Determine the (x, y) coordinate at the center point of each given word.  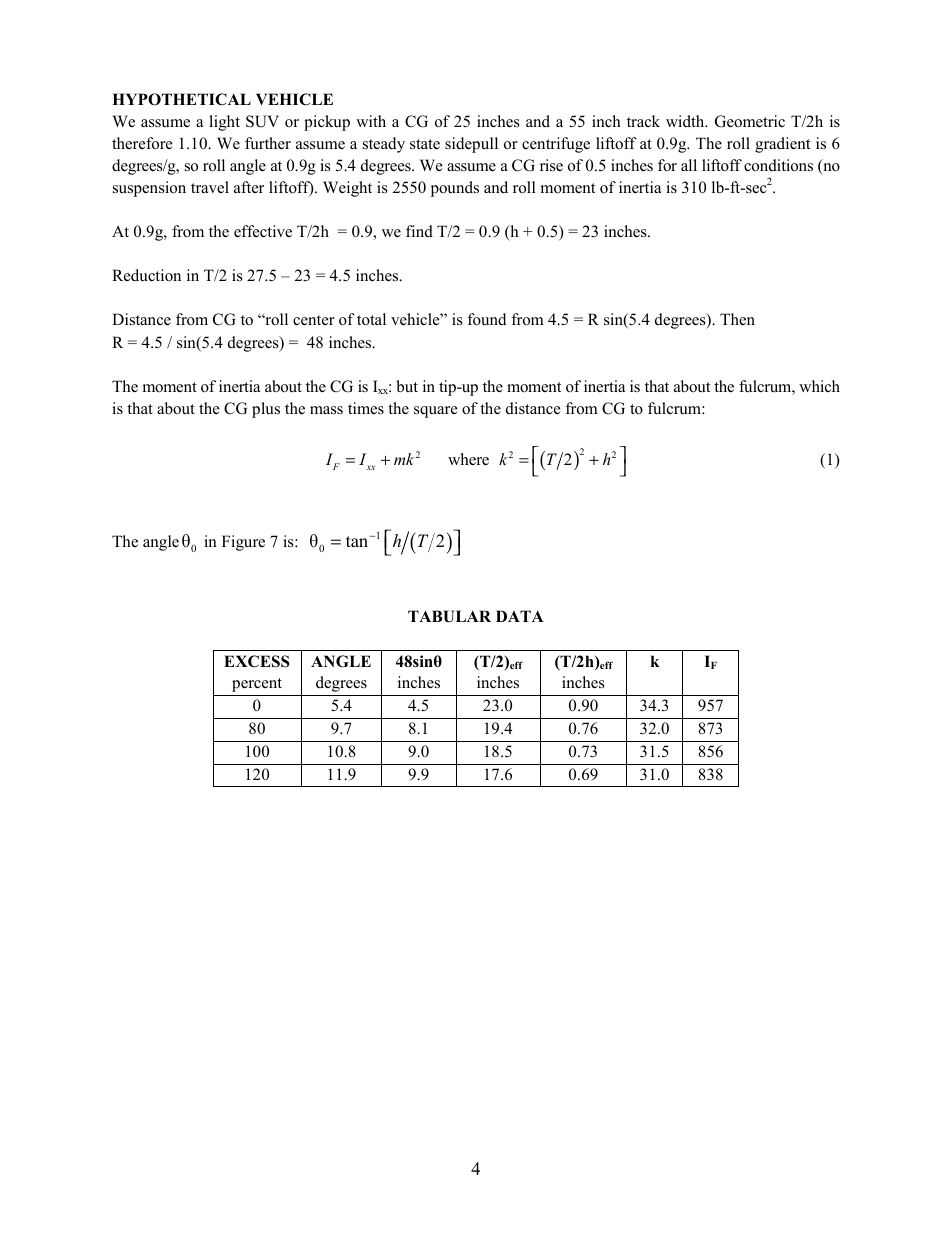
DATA (520, 616)
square (435, 412)
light (224, 123)
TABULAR (449, 616)
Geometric (750, 121)
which (819, 386)
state (425, 144)
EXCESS (257, 661)
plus (266, 410)
